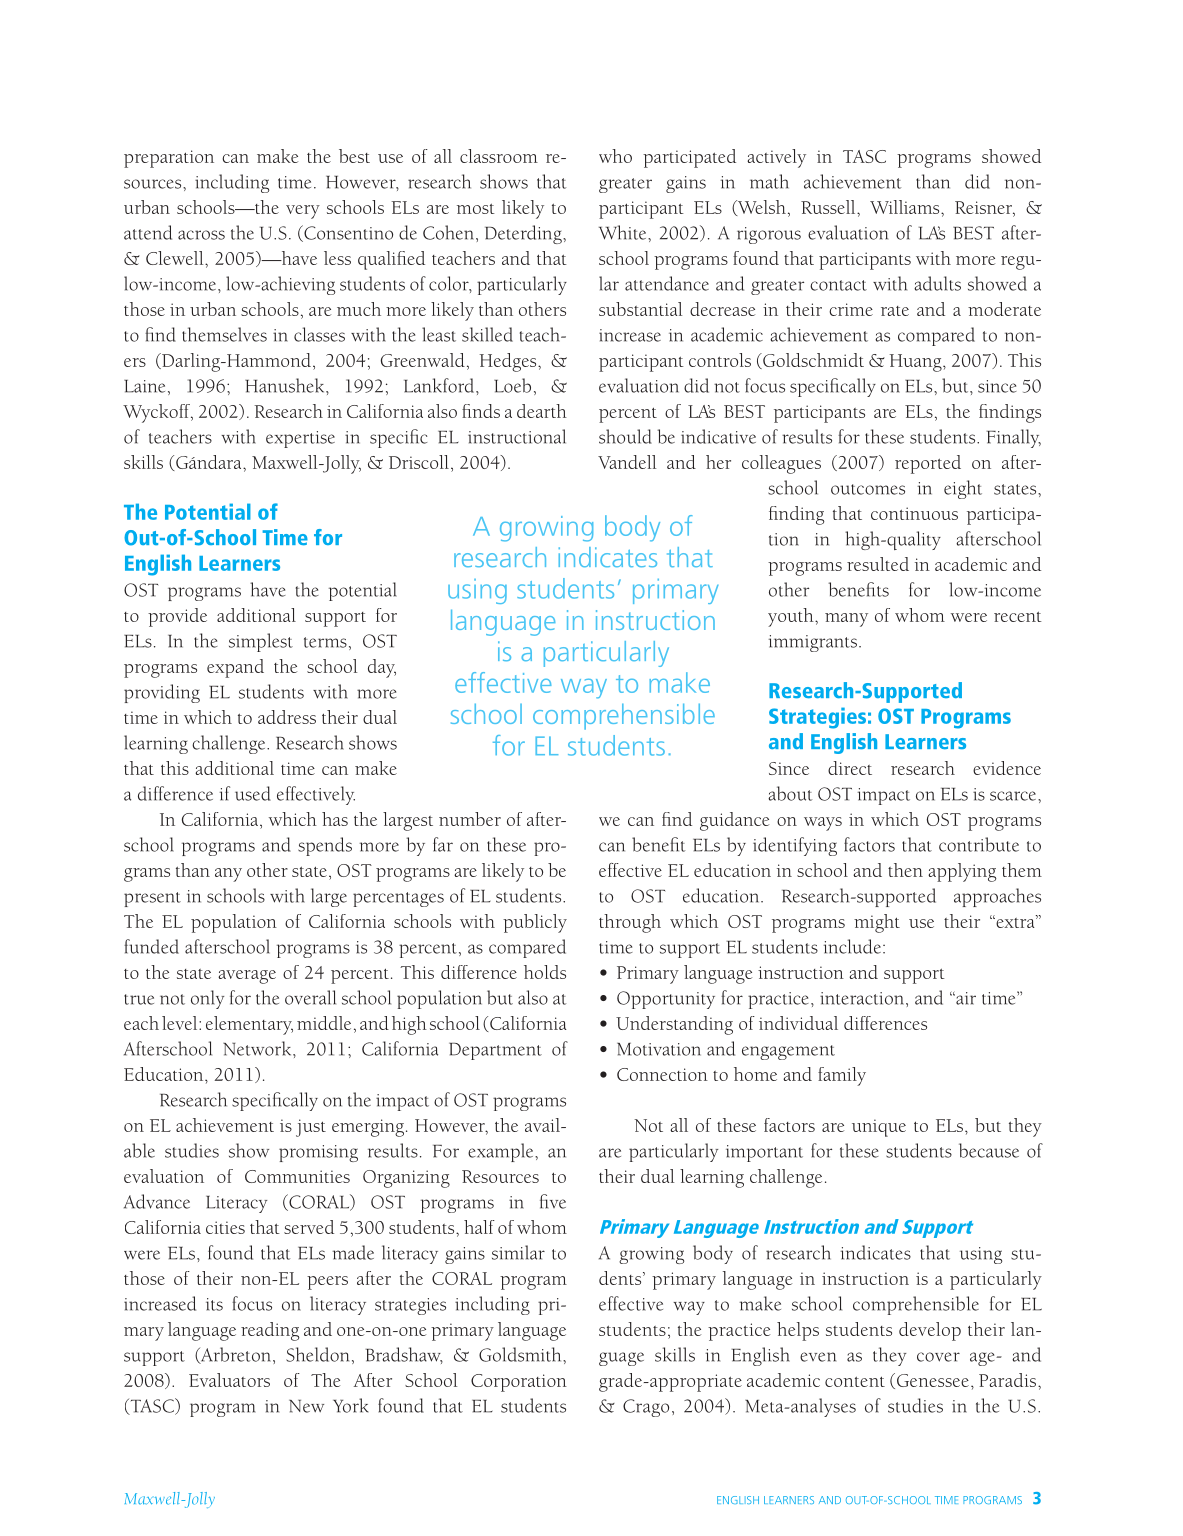 This document has width=1183, height=1536. Describe the element at coordinates (247, 977) in the document. I see `average` at that location.
